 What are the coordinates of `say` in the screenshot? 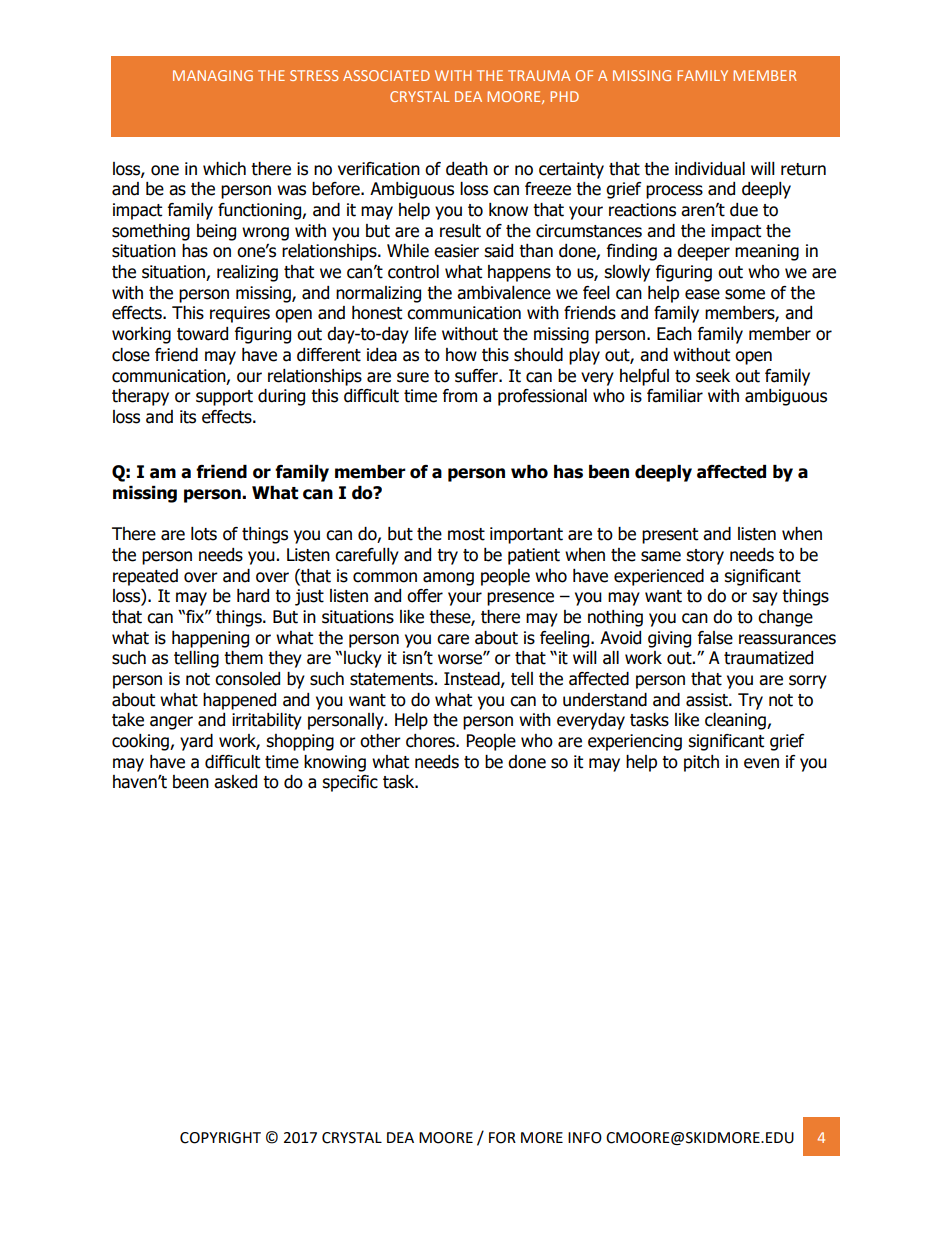 It's located at (765, 599).
